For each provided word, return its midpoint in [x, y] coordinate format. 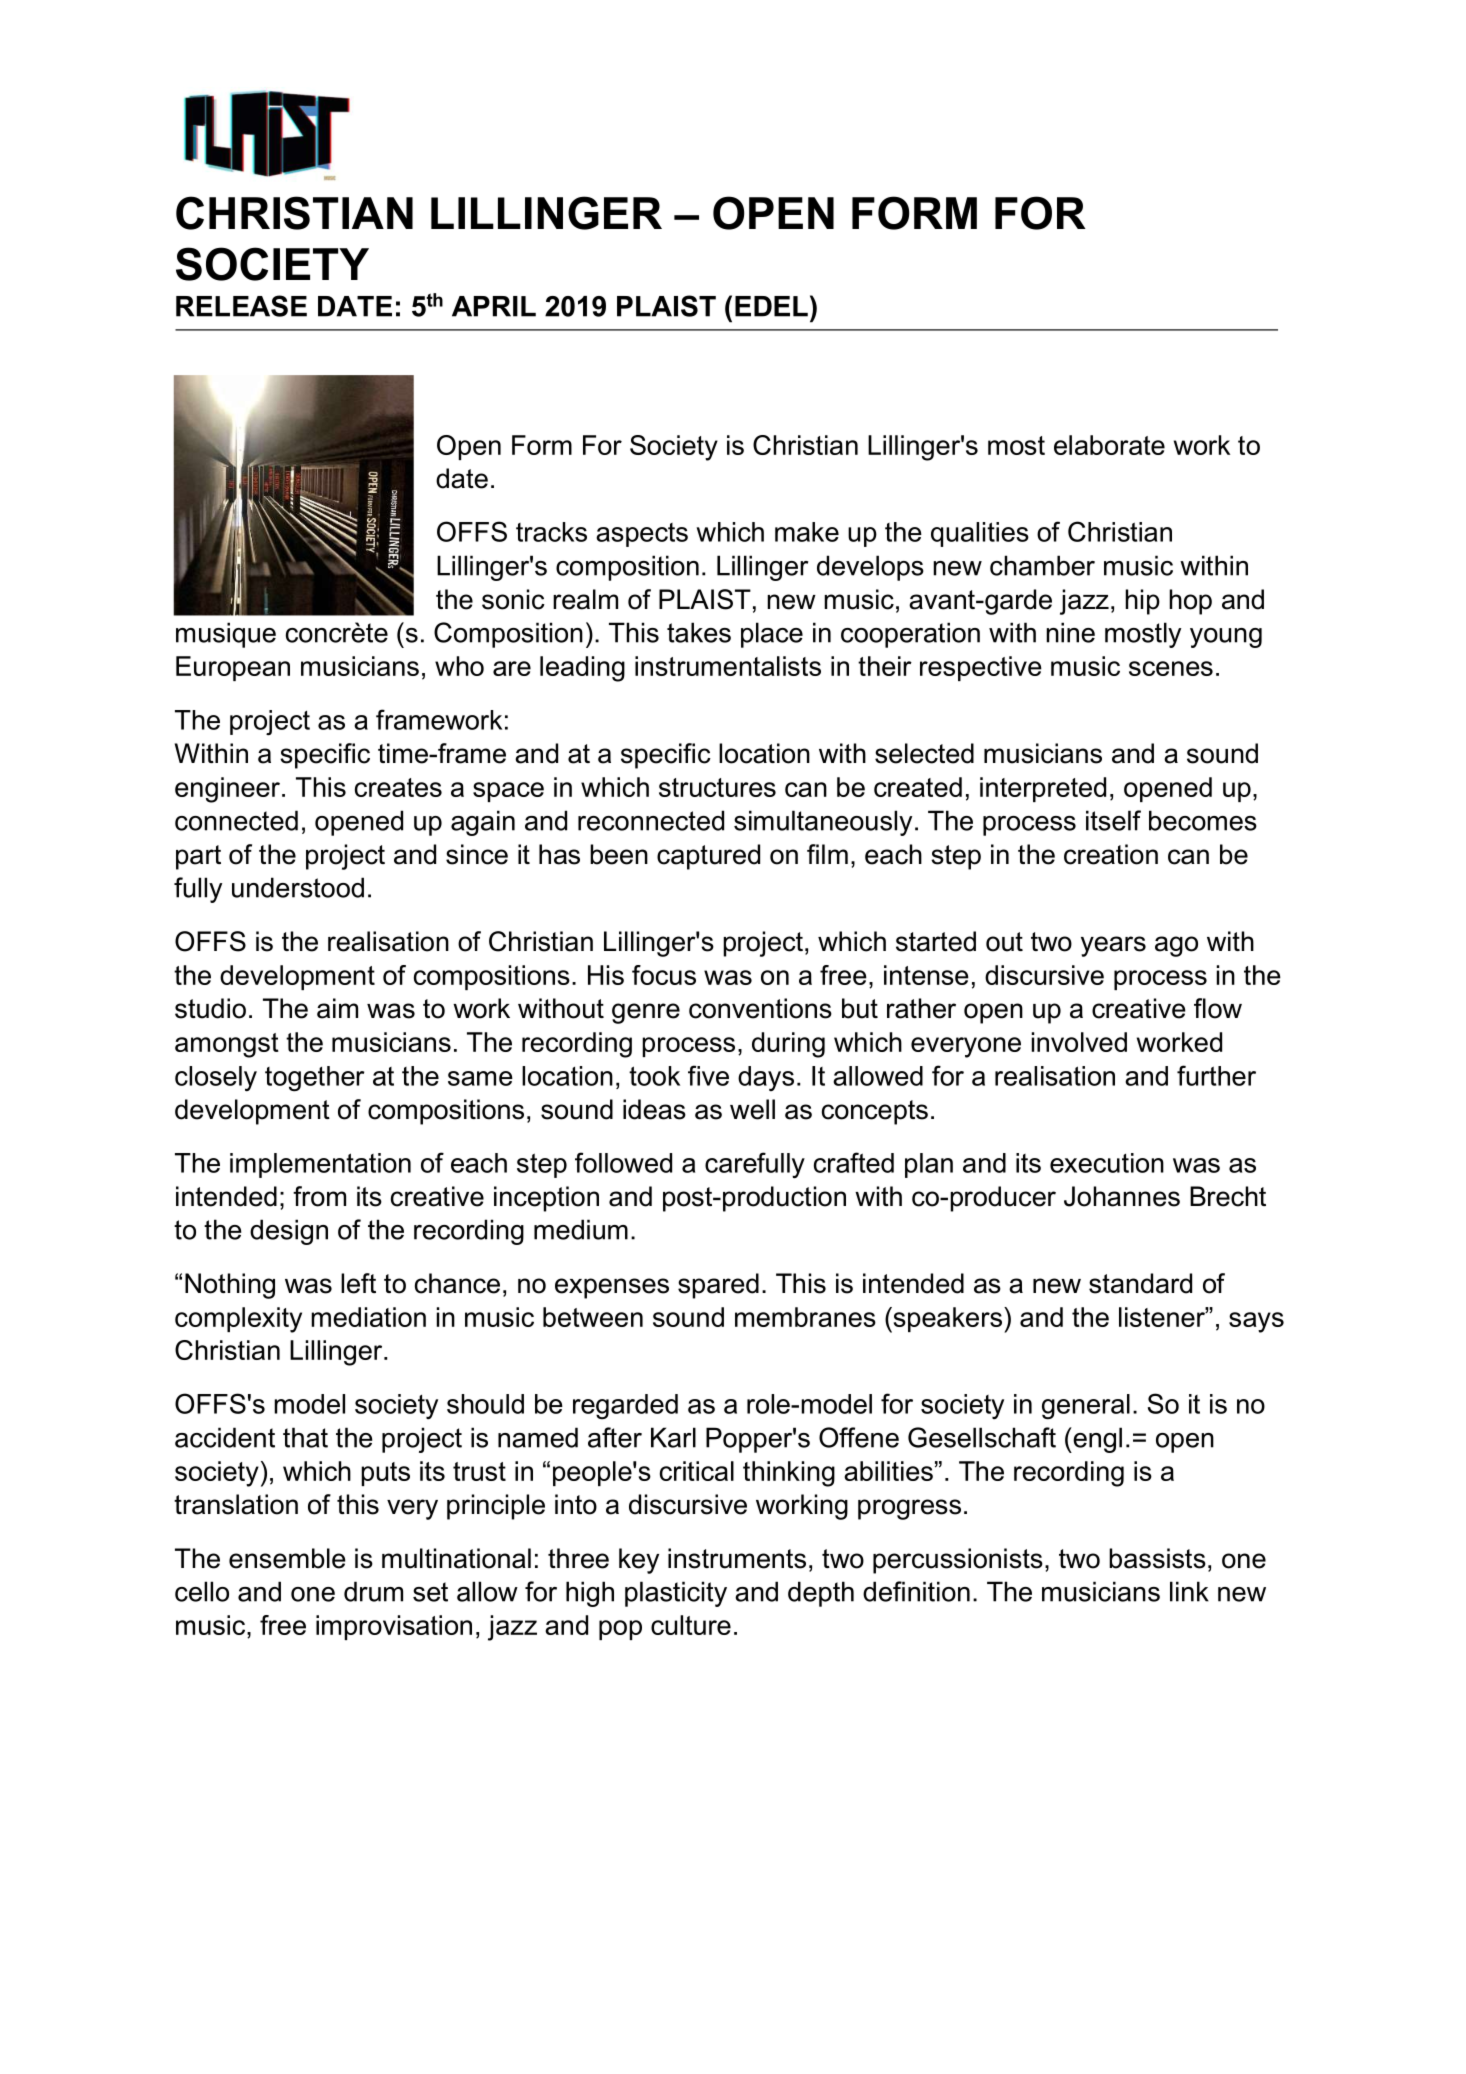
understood [298, 887]
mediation [368, 1317]
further [1216, 1075]
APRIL [494, 306]
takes [699, 632]
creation [1111, 854]
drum [373, 1591]
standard [1140, 1283]
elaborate [1109, 445]
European [233, 668]
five [708, 1075]
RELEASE [241, 306]
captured [708, 857]
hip [1142, 602]
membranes [805, 1317]
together [314, 1079]
